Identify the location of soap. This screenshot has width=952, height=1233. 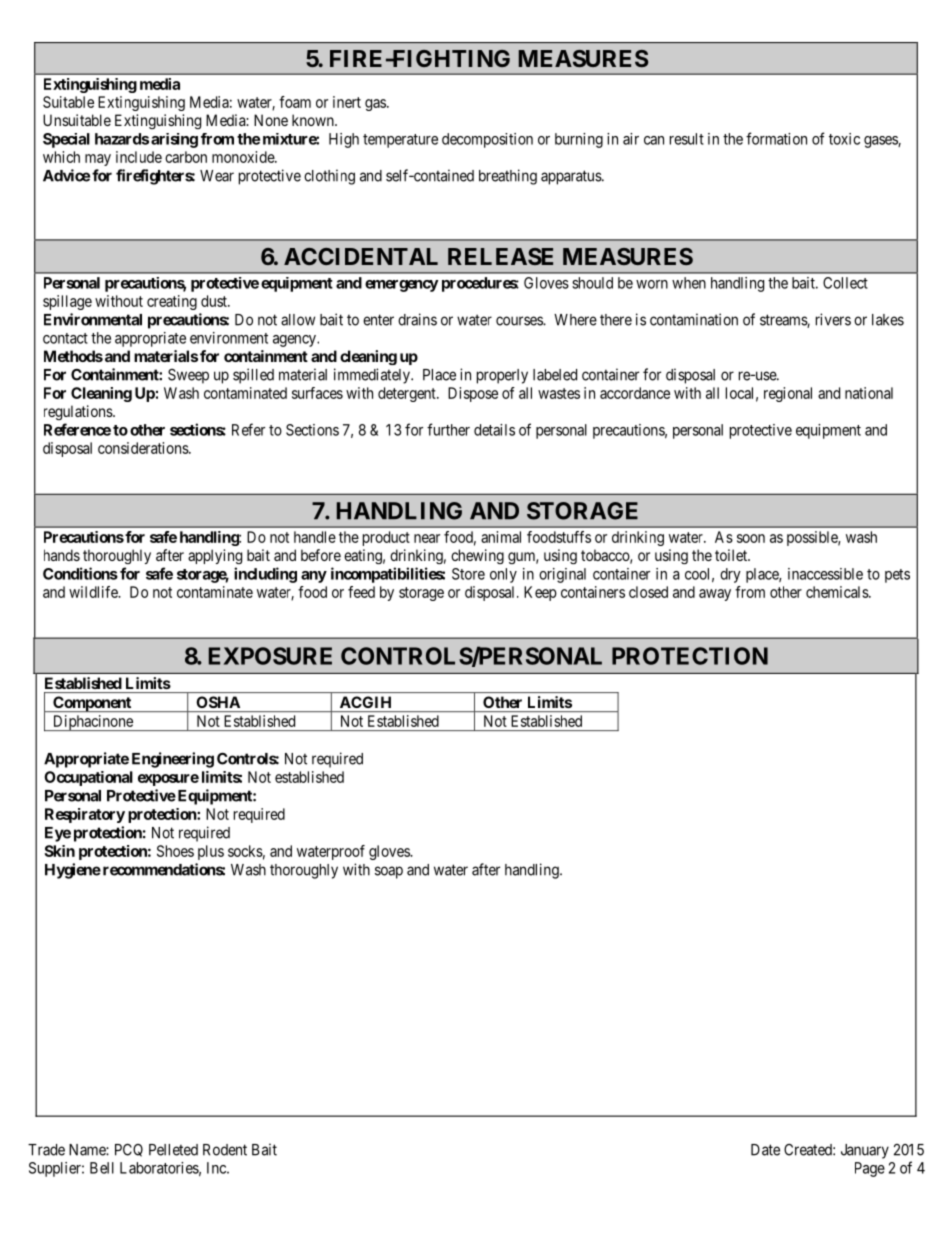
(389, 872).
